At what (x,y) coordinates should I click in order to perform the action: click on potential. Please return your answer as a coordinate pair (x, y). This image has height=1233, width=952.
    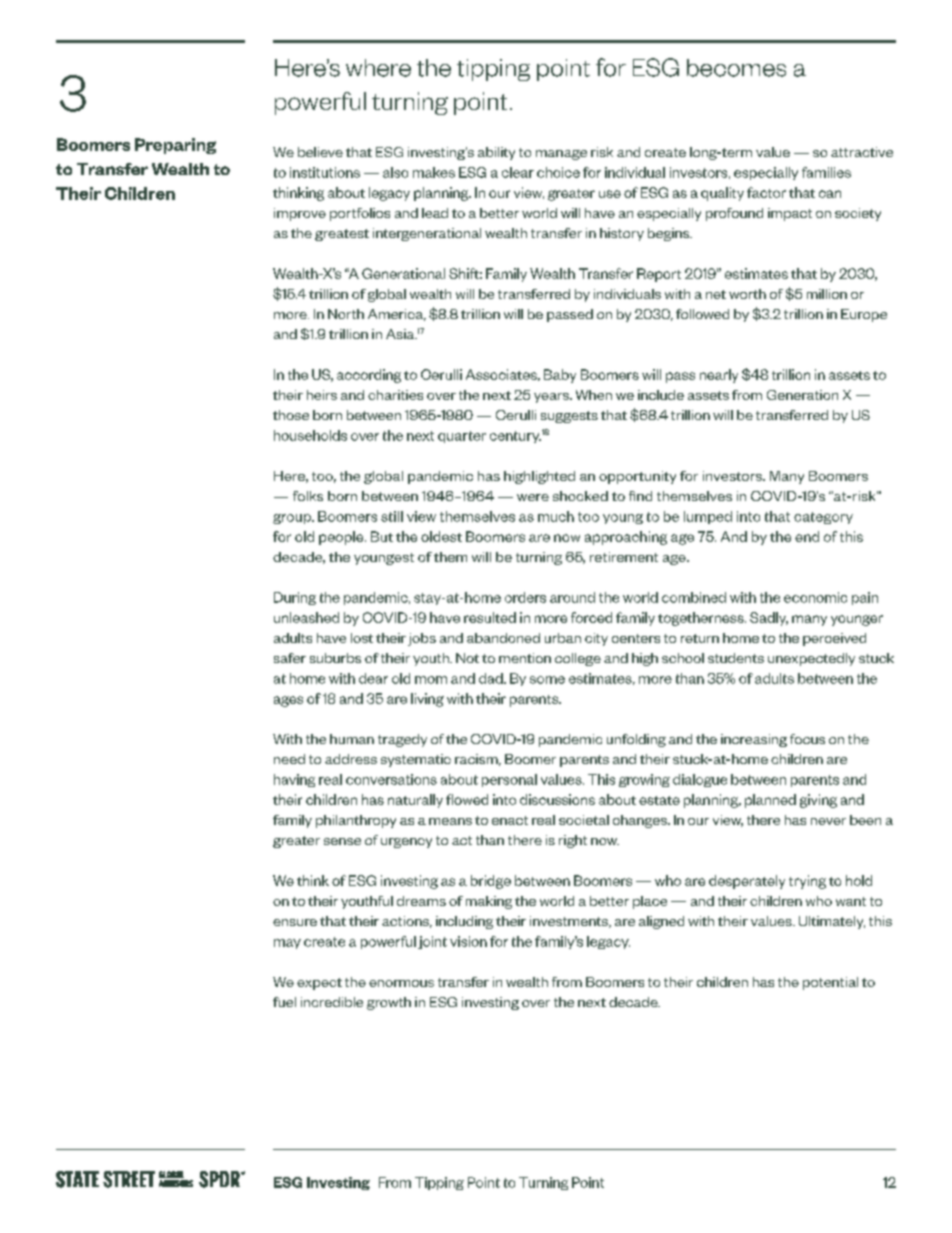
    Looking at the image, I should click on (830, 983).
